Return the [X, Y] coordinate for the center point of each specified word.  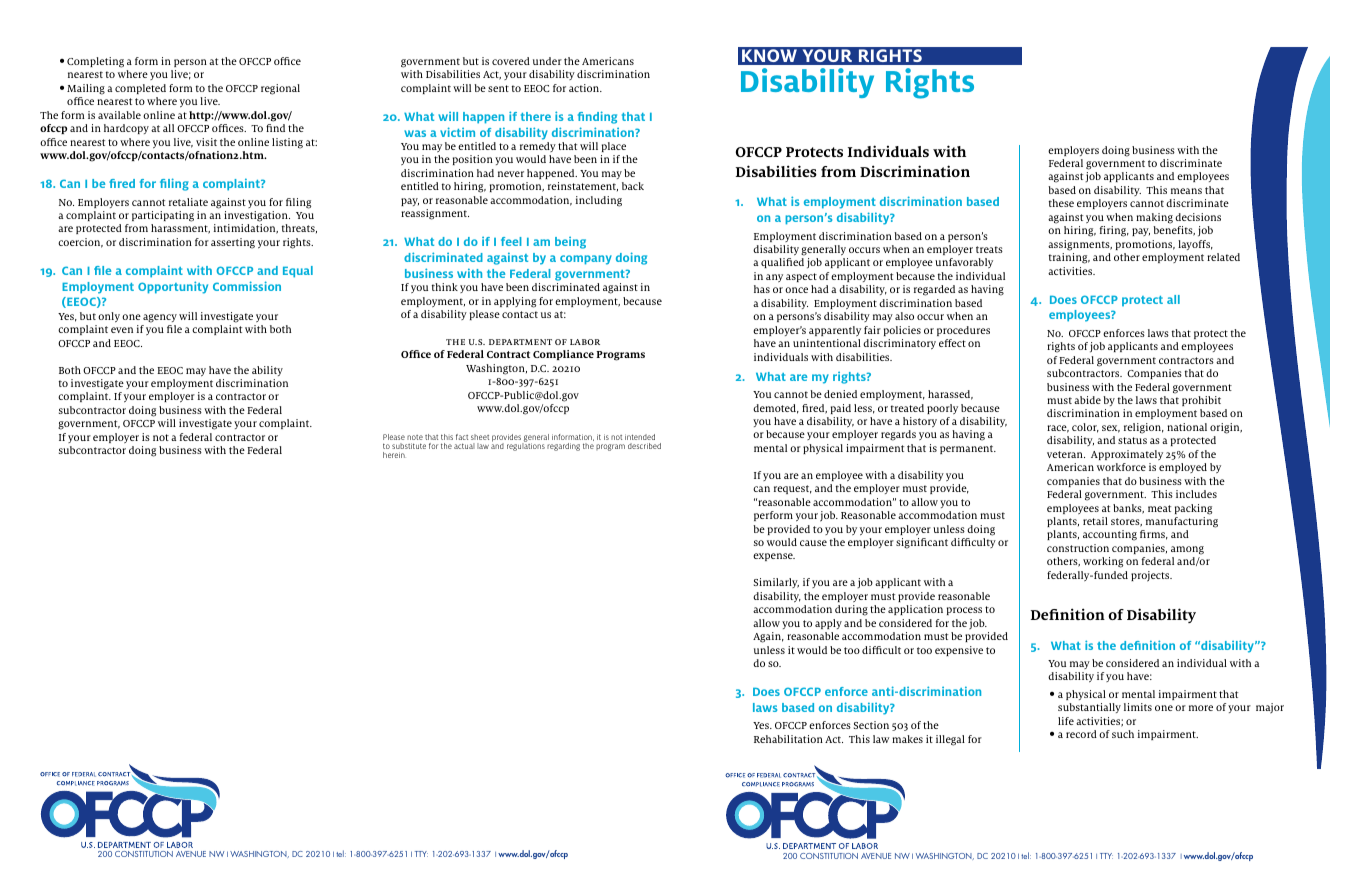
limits [1138, 707]
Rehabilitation [788, 739]
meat [1159, 508]
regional [280, 89]
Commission [247, 286]
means [1186, 191]
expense [774, 557]
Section [871, 725]
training [1069, 258]
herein [394, 455]
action [585, 88]
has [762, 289]
